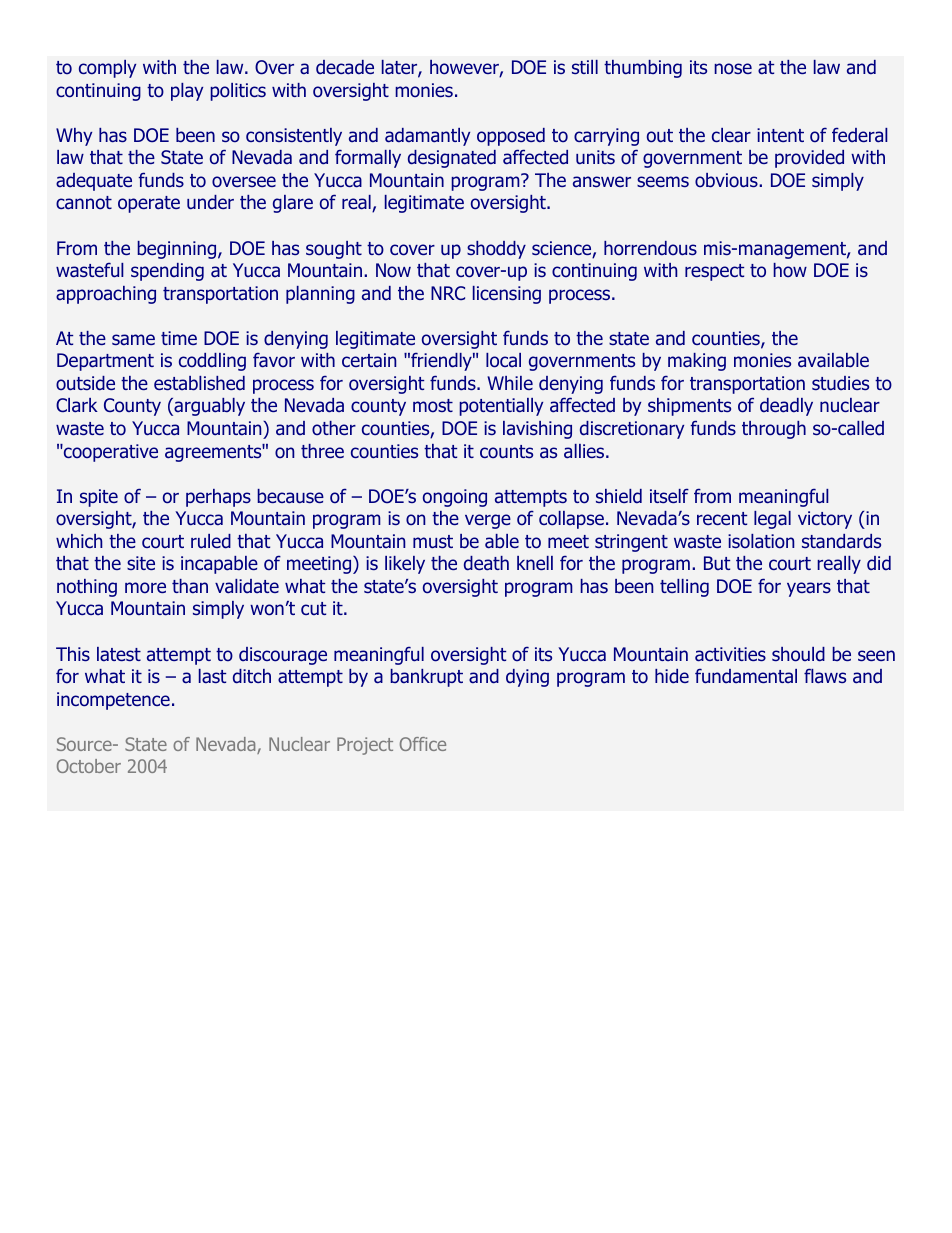  I want to click on fundamental, so click(746, 676).
